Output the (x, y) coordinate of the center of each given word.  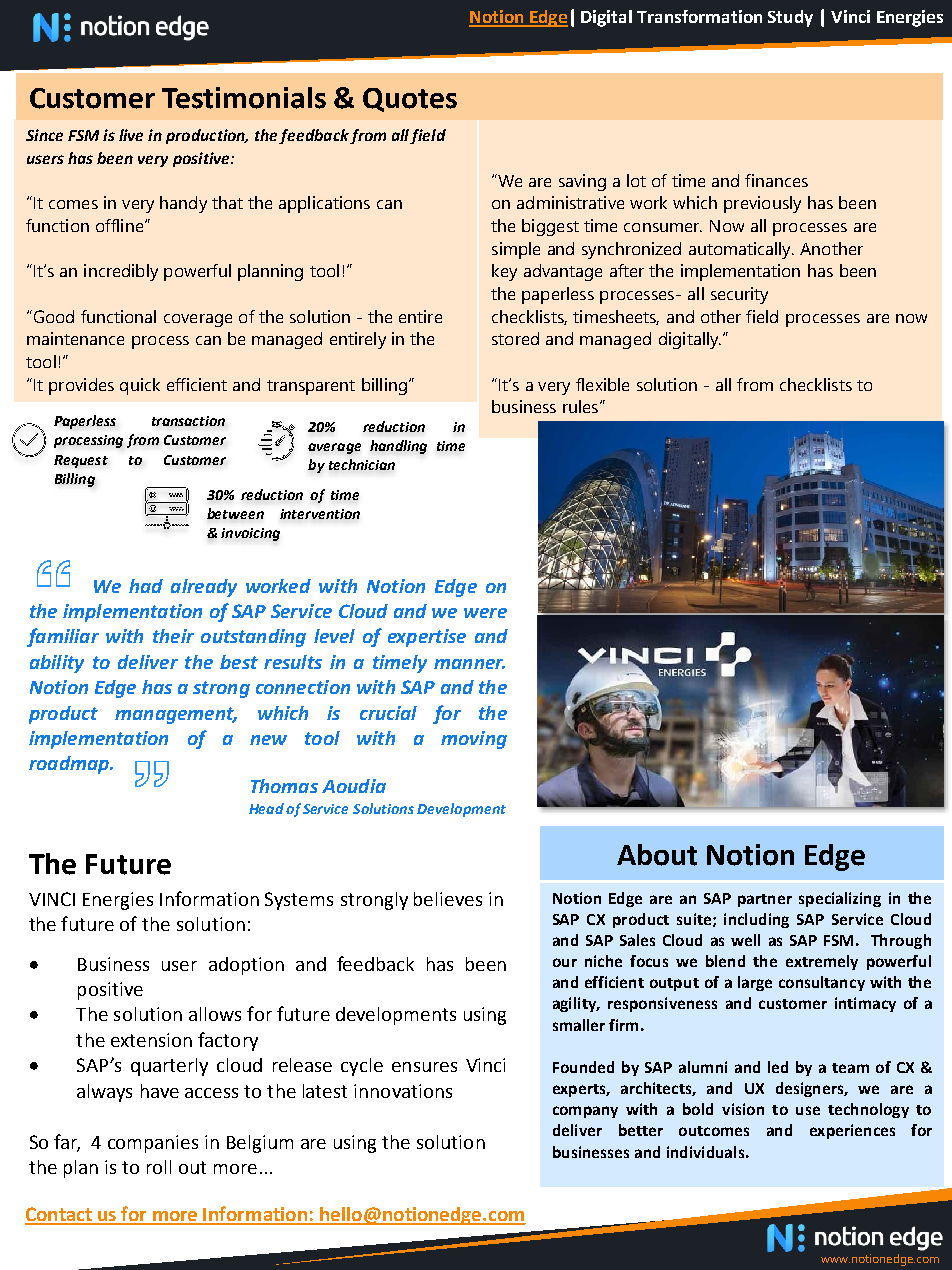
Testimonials (244, 98)
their (173, 636)
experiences (852, 1131)
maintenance (75, 338)
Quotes (410, 100)
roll (159, 1167)
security (739, 295)
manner (469, 664)
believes (448, 899)
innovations (403, 1091)
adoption (246, 966)
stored (515, 338)
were (485, 613)
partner (765, 900)
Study (790, 18)
